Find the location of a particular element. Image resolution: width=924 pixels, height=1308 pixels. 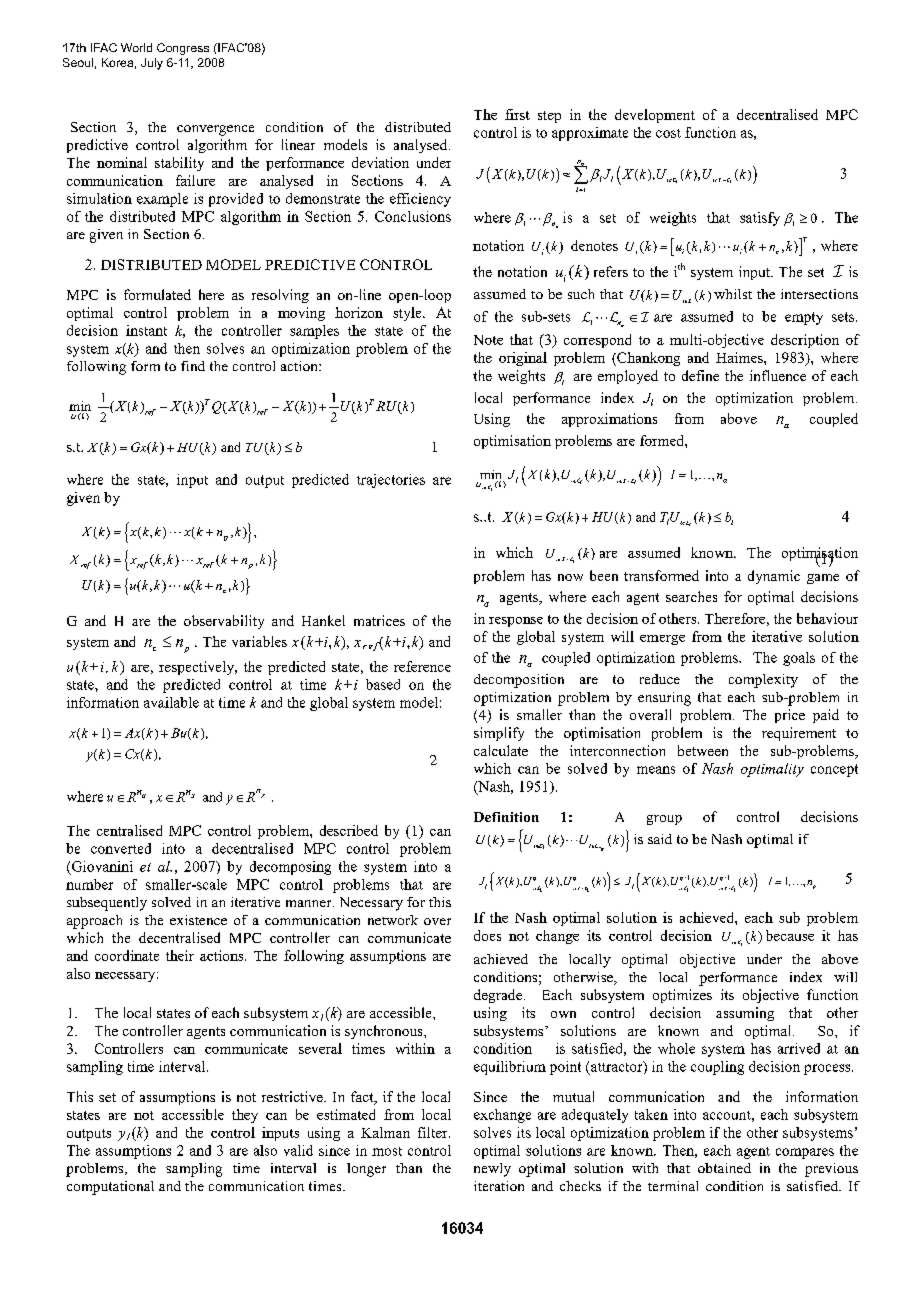

development is located at coordinates (655, 116).
